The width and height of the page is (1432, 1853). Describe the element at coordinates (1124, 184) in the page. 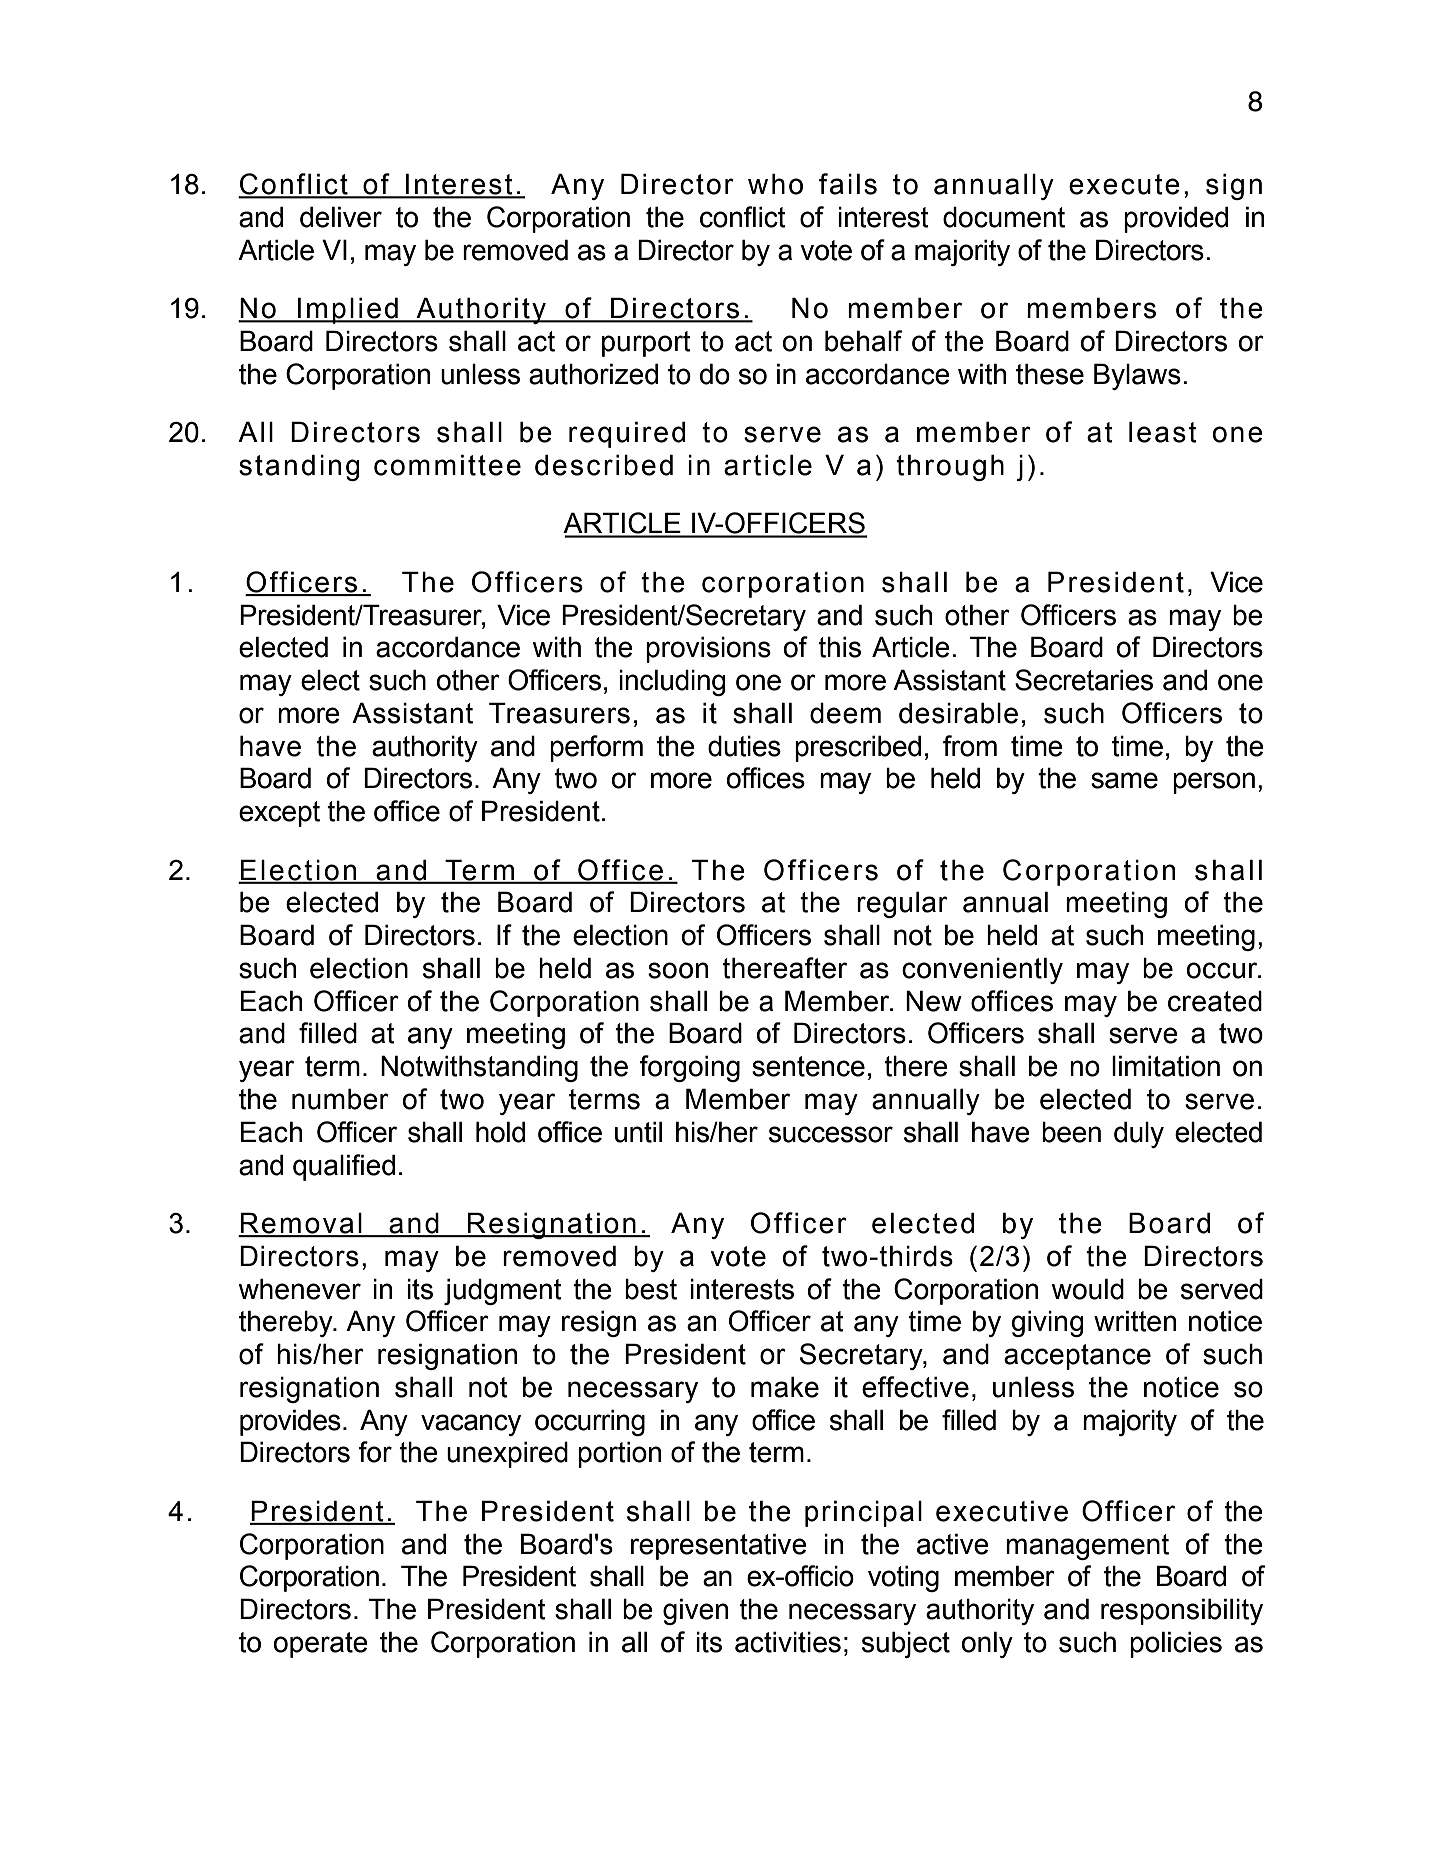

I see `execute` at that location.
